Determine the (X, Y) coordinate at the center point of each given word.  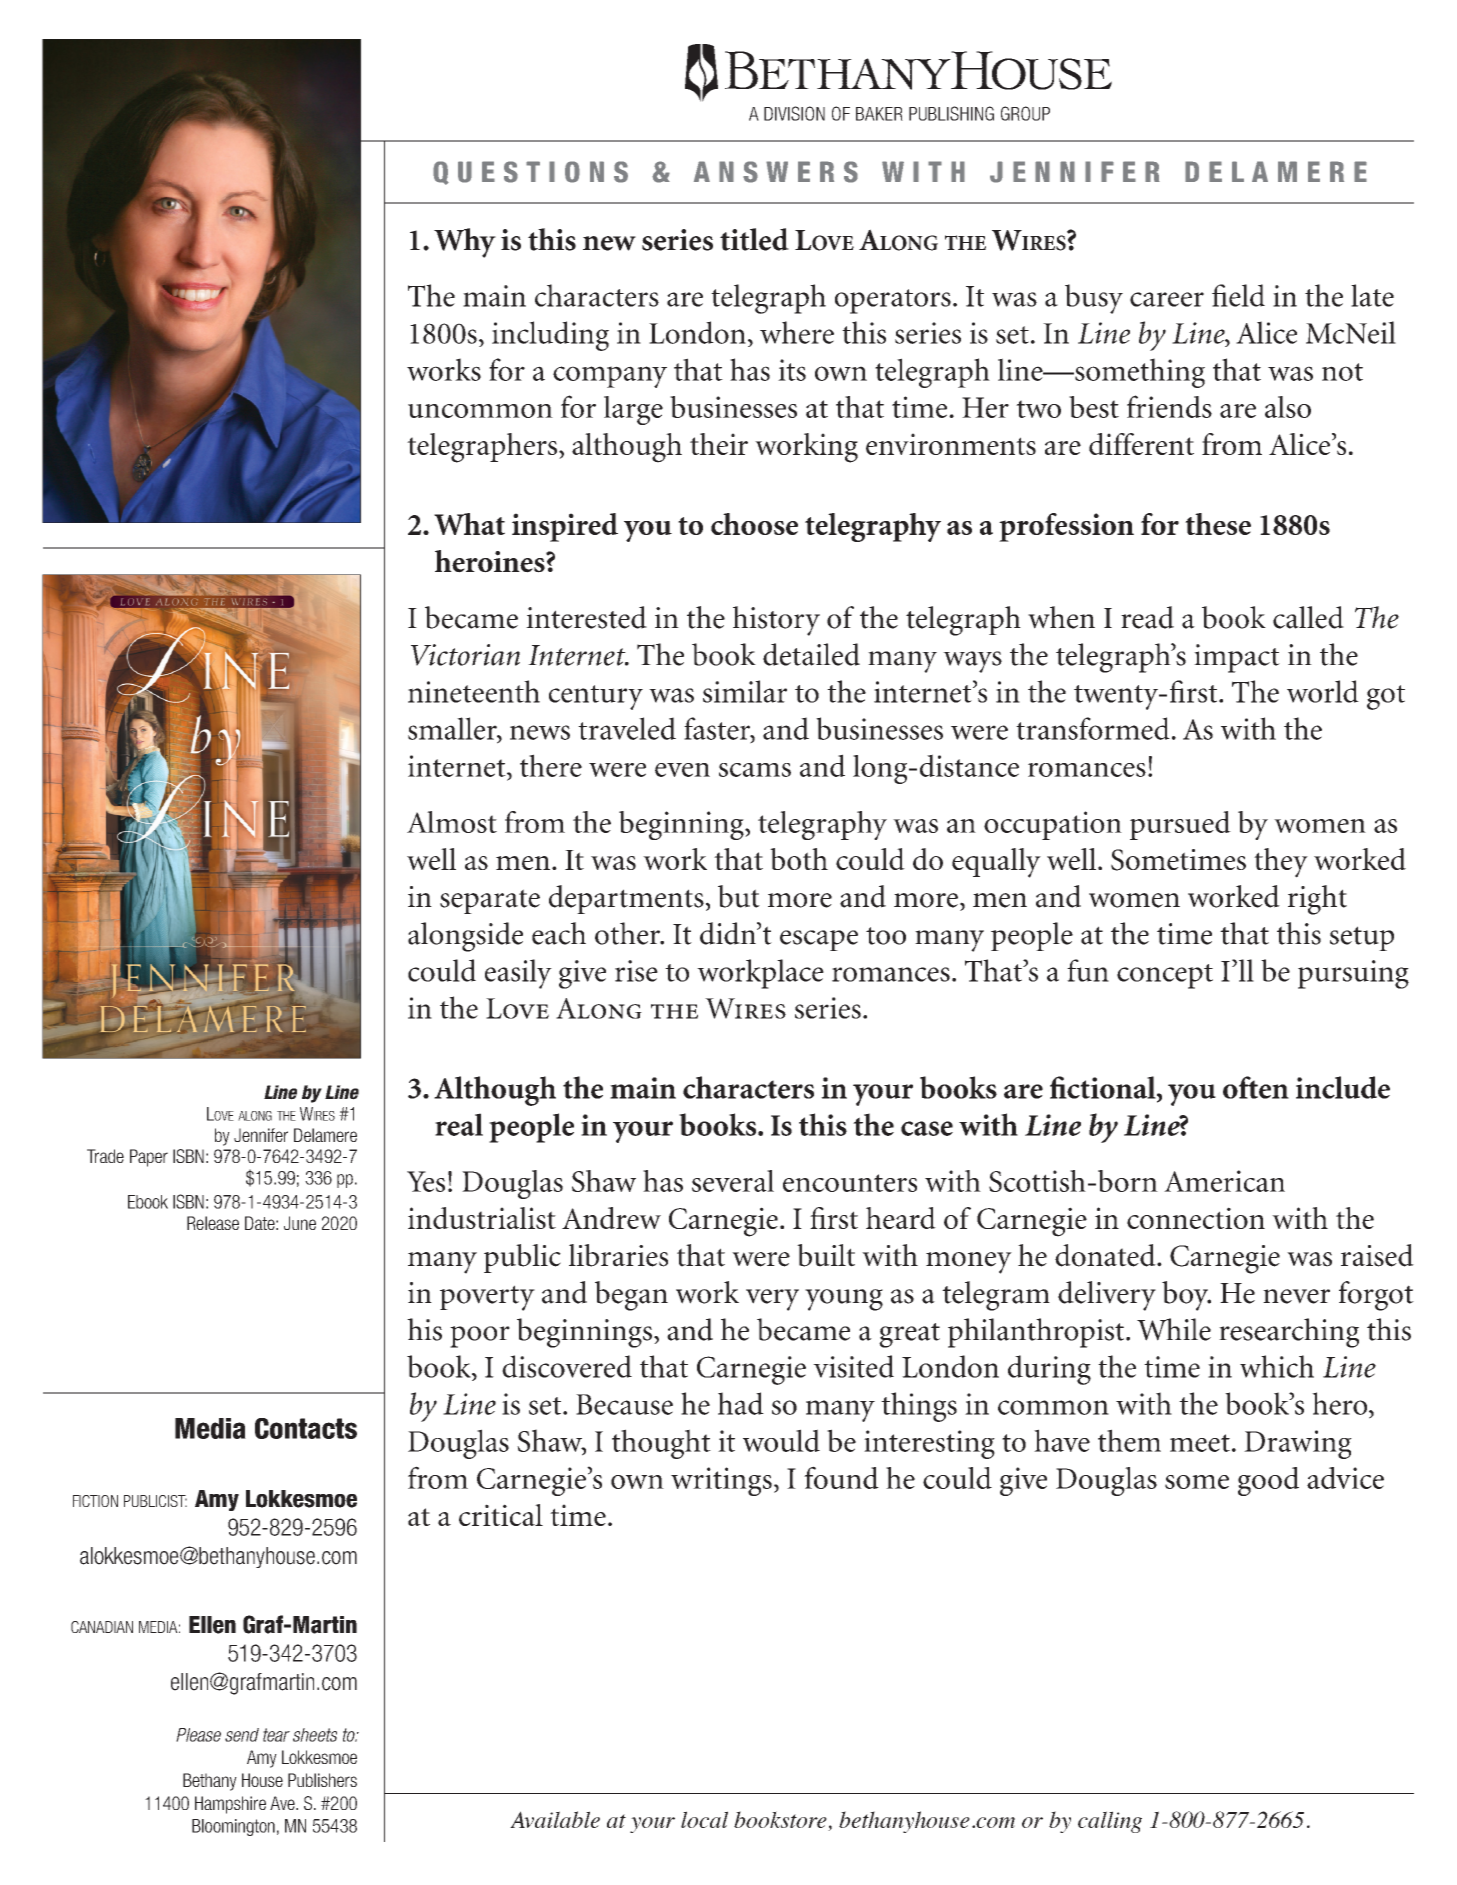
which (1277, 1366)
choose (754, 524)
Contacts (306, 1428)
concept (1165, 976)
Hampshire (230, 1805)
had (741, 1403)
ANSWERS (776, 172)
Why (465, 243)
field (1238, 295)
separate (490, 901)
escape (819, 940)
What (469, 524)
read (1147, 617)
